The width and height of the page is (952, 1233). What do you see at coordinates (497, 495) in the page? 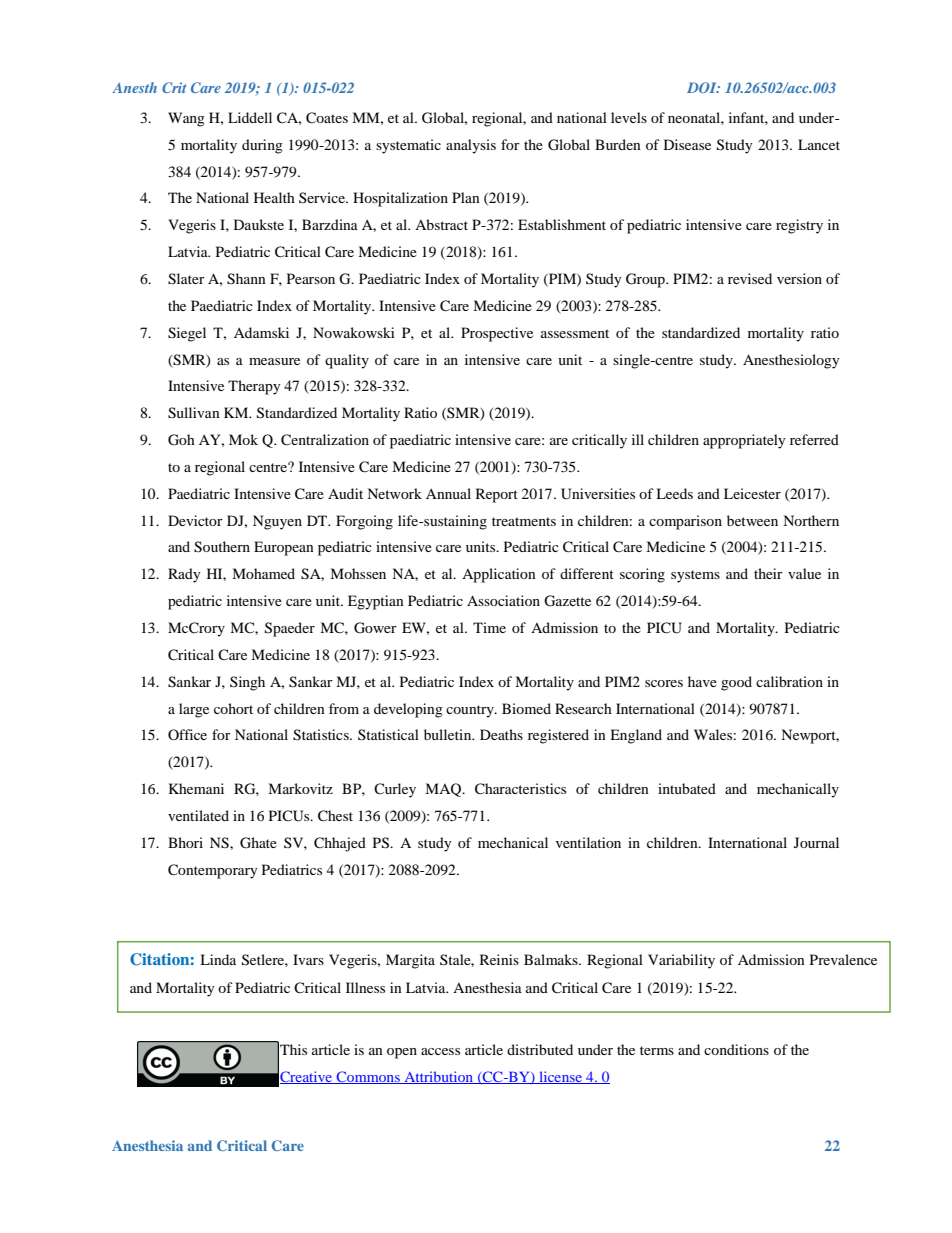
I see `Report` at bounding box center [497, 495].
